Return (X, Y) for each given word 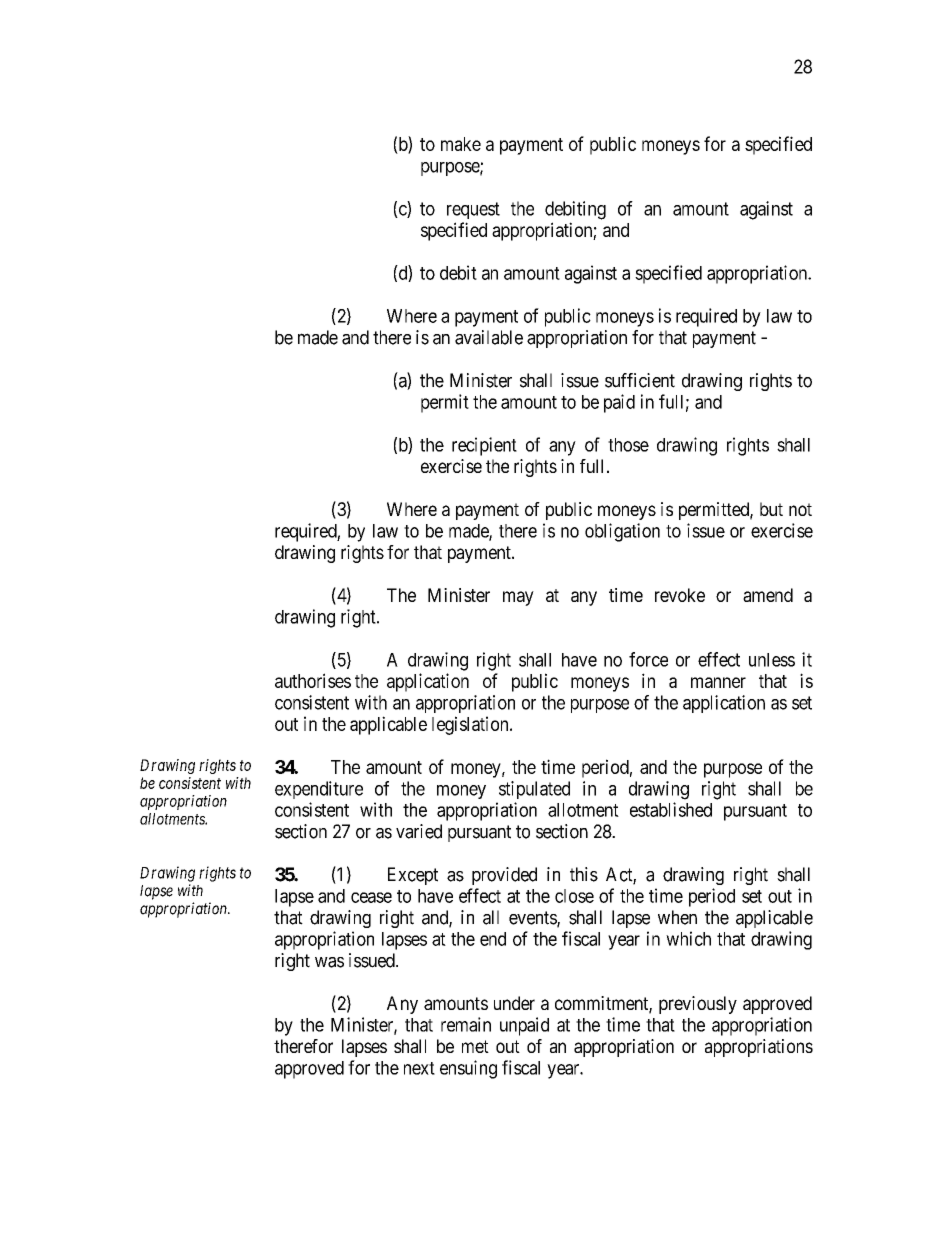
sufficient (640, 380)
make (461, 144)
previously (698, 1005)
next (419, 1068)
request (473, 210)
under (514, 1003)
